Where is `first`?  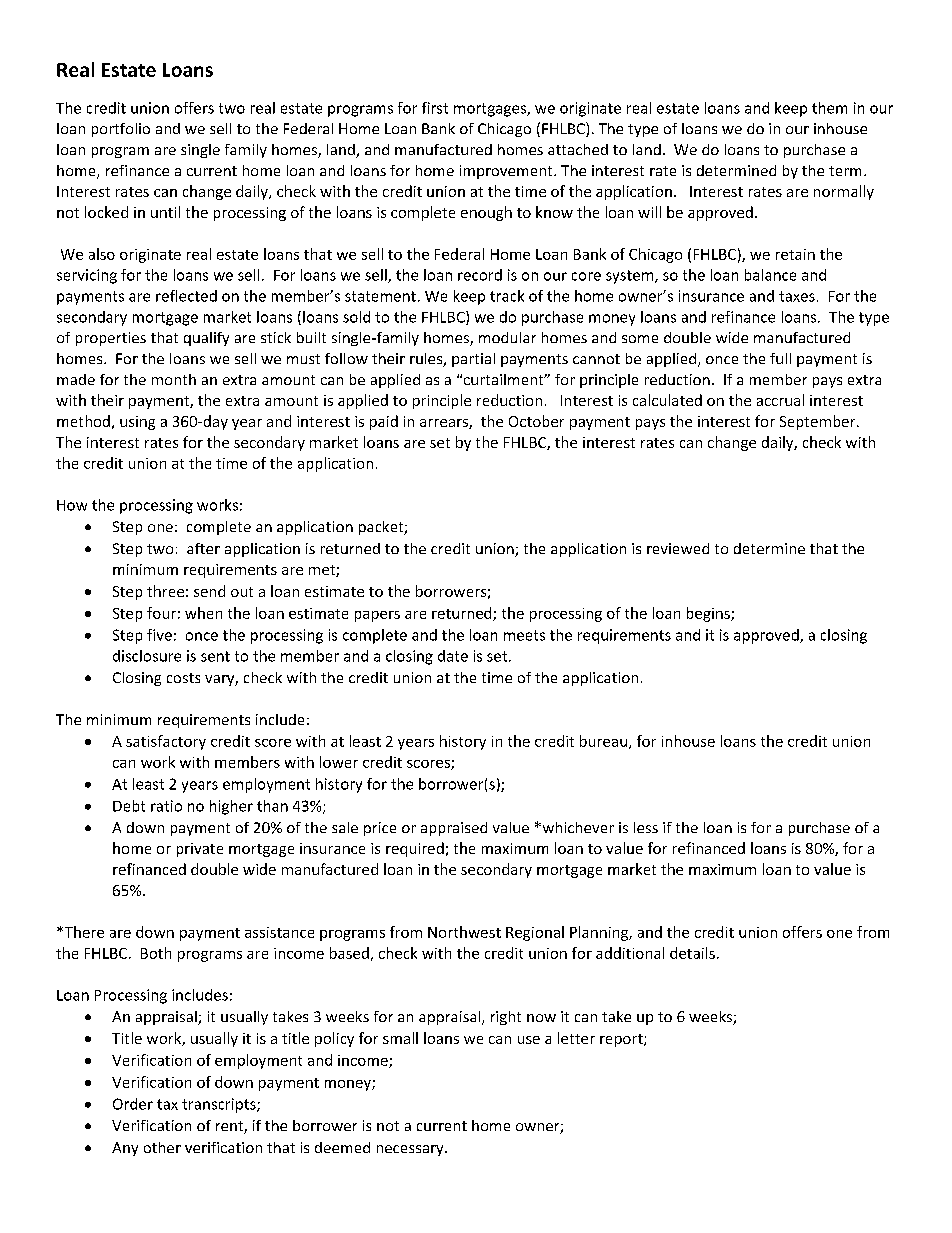
first is located at coordinates (435, 108).
